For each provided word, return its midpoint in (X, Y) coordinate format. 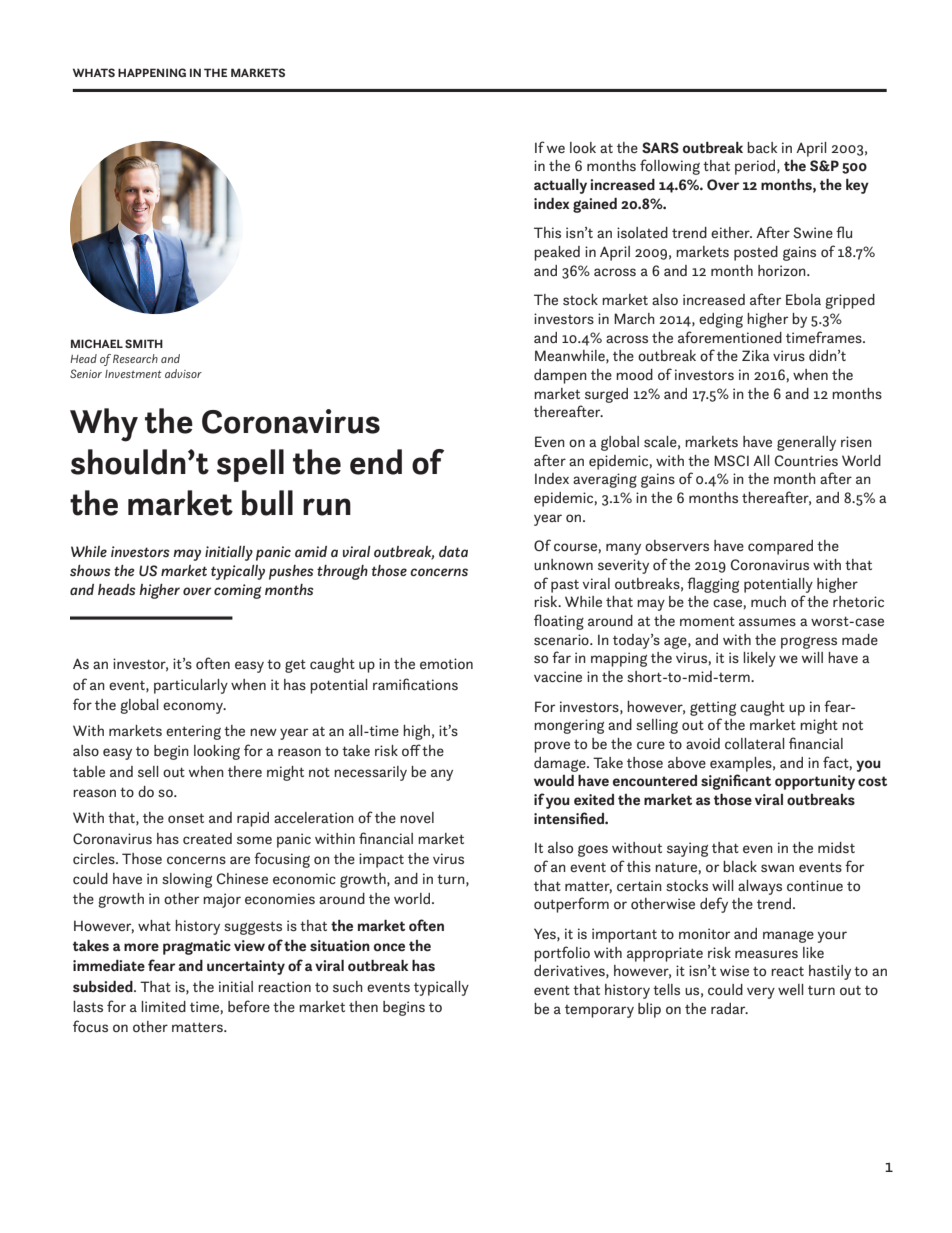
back (762, 147)
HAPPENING (152, 72)
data (453, 551)
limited (163, 1006)
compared (780, 547)
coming (238, 591)
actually (560, 186)
